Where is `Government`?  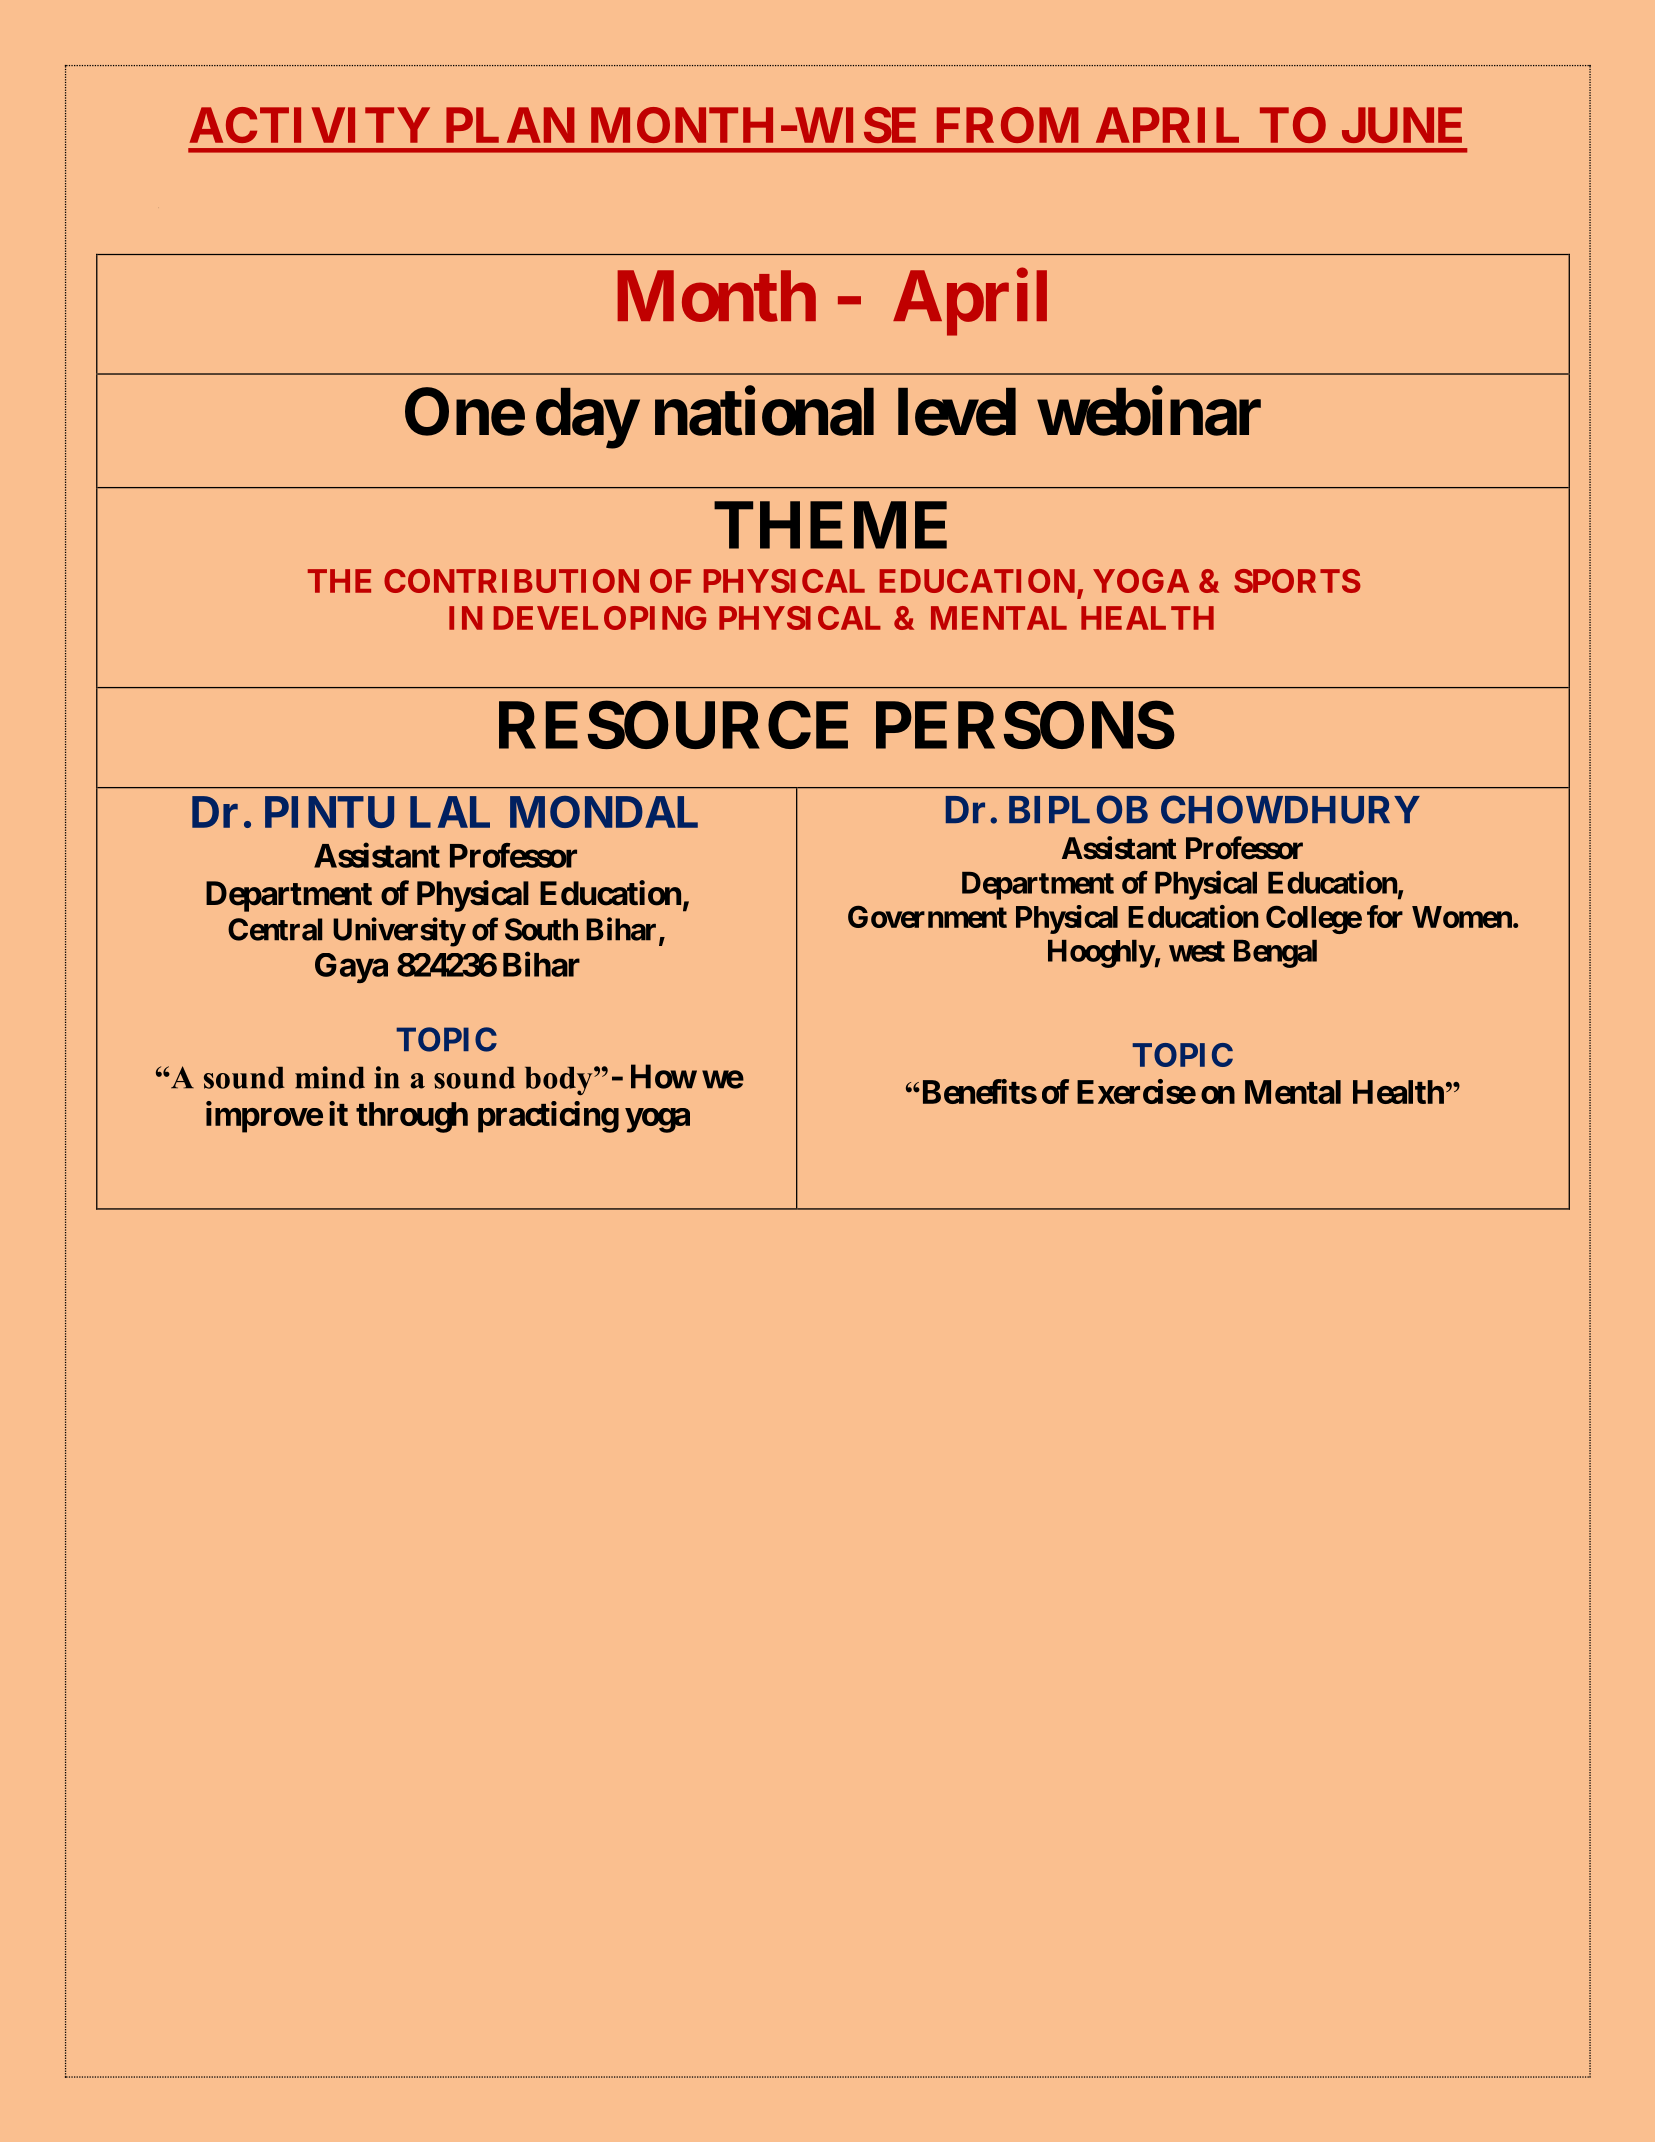 Government is located at coordinates (927, 917).
